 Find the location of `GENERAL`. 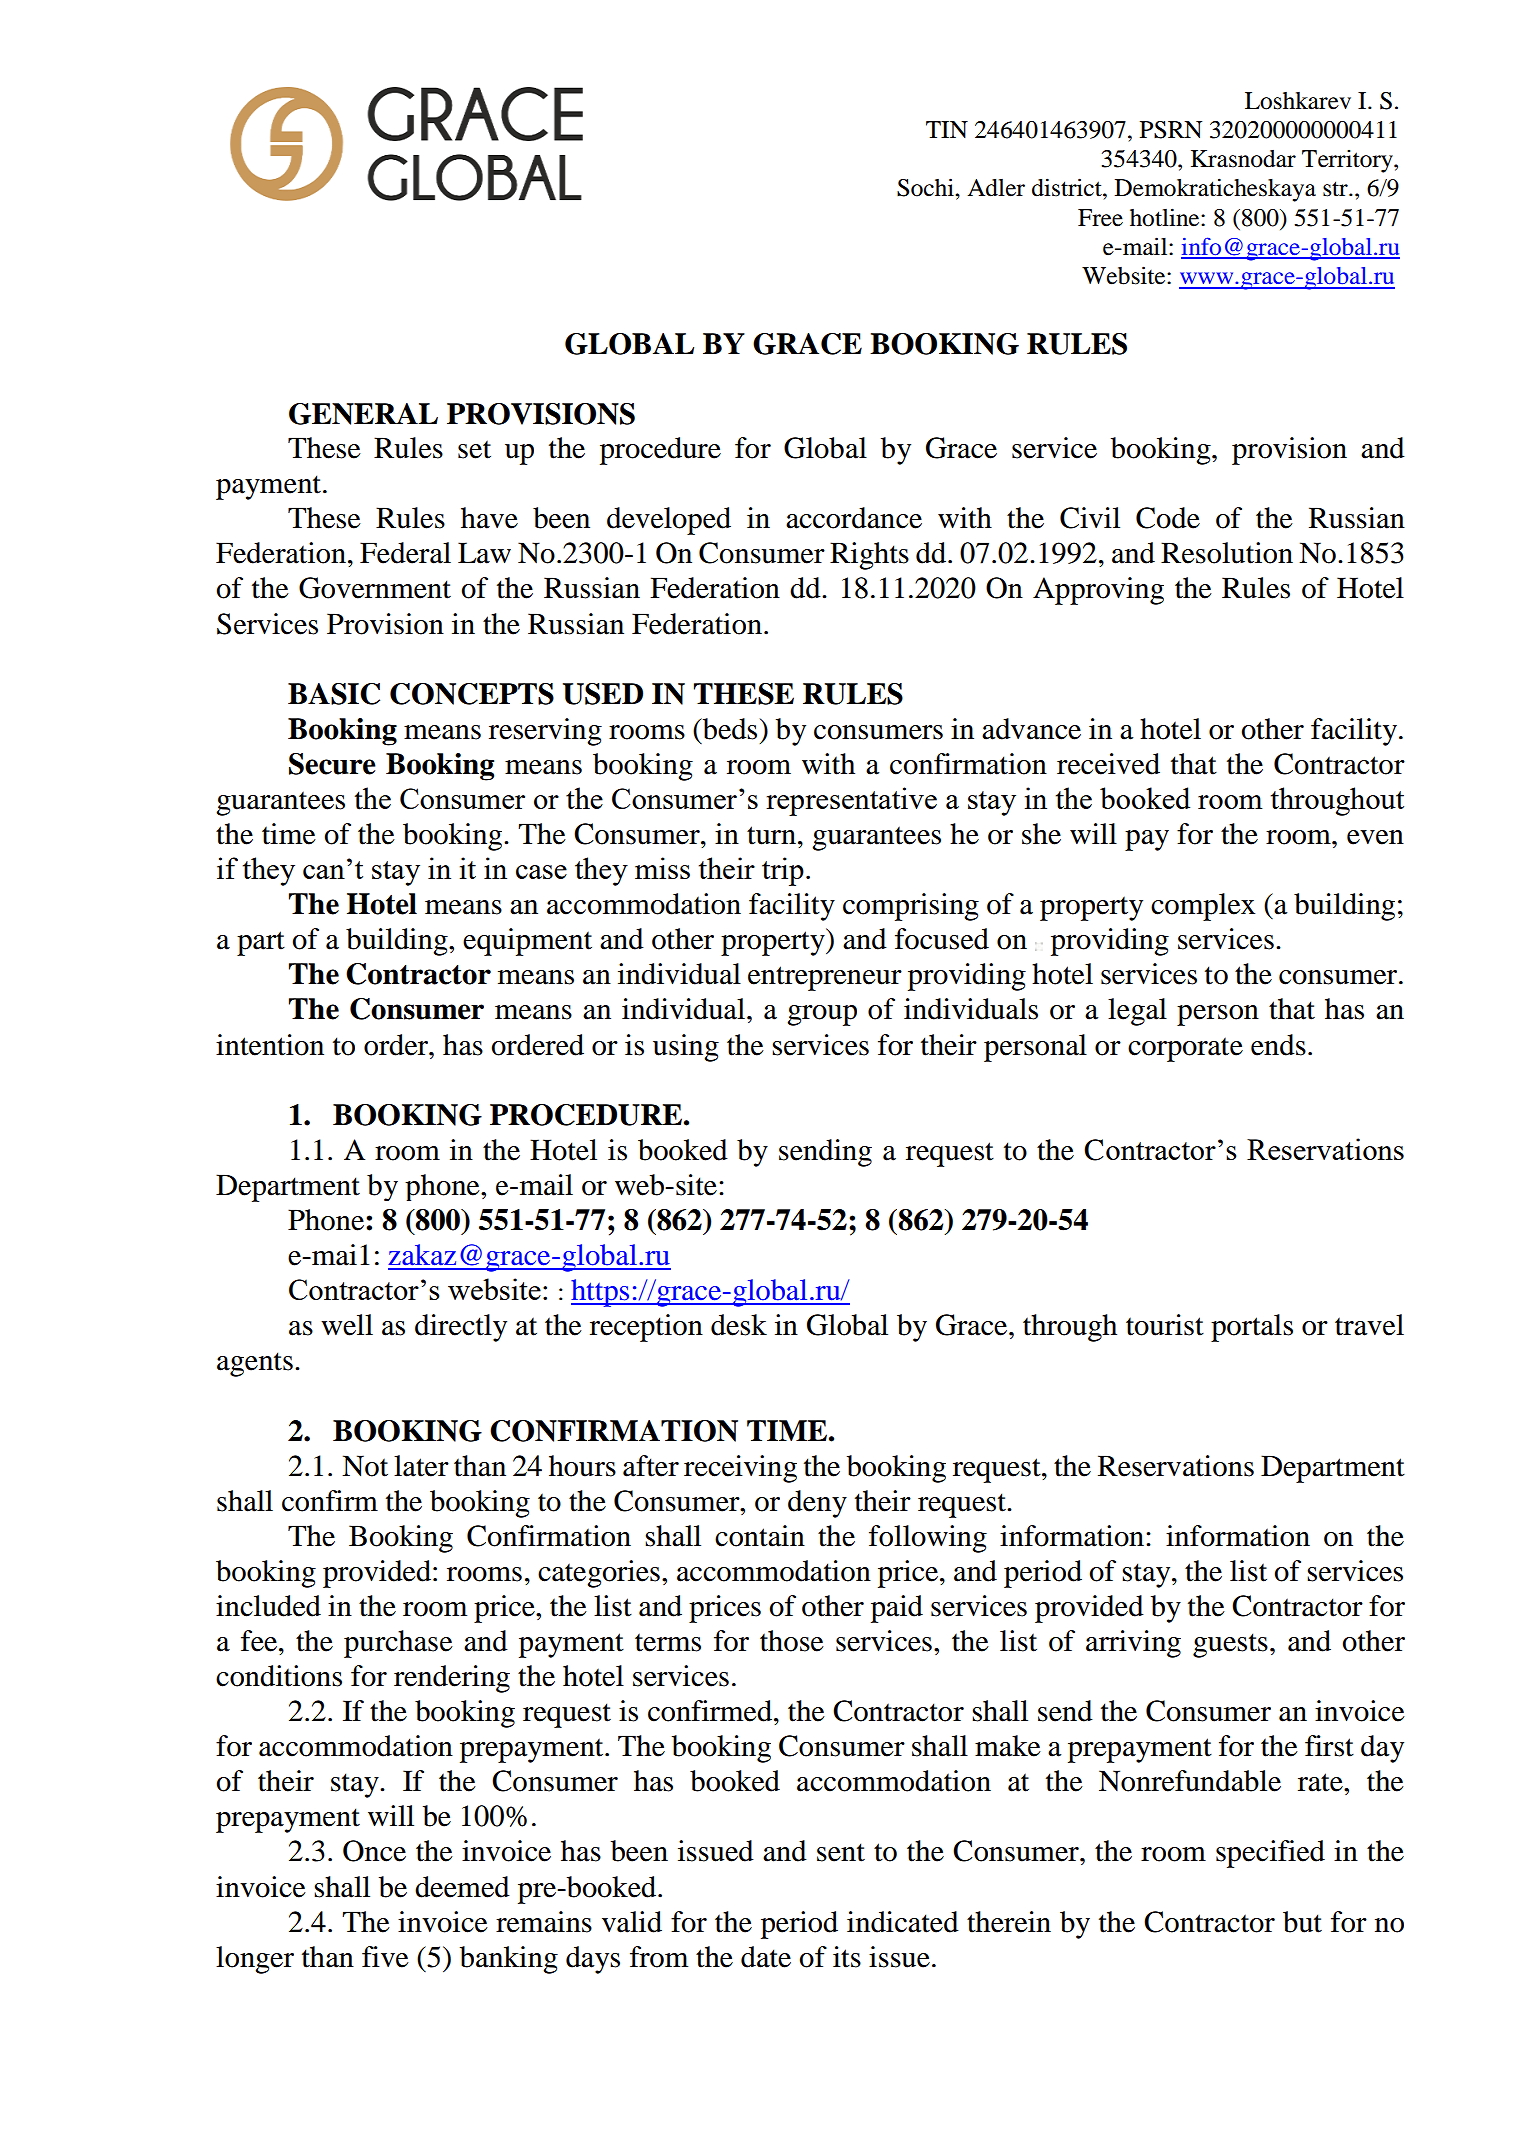

GENERAL is located at coordinates (363, 414).
